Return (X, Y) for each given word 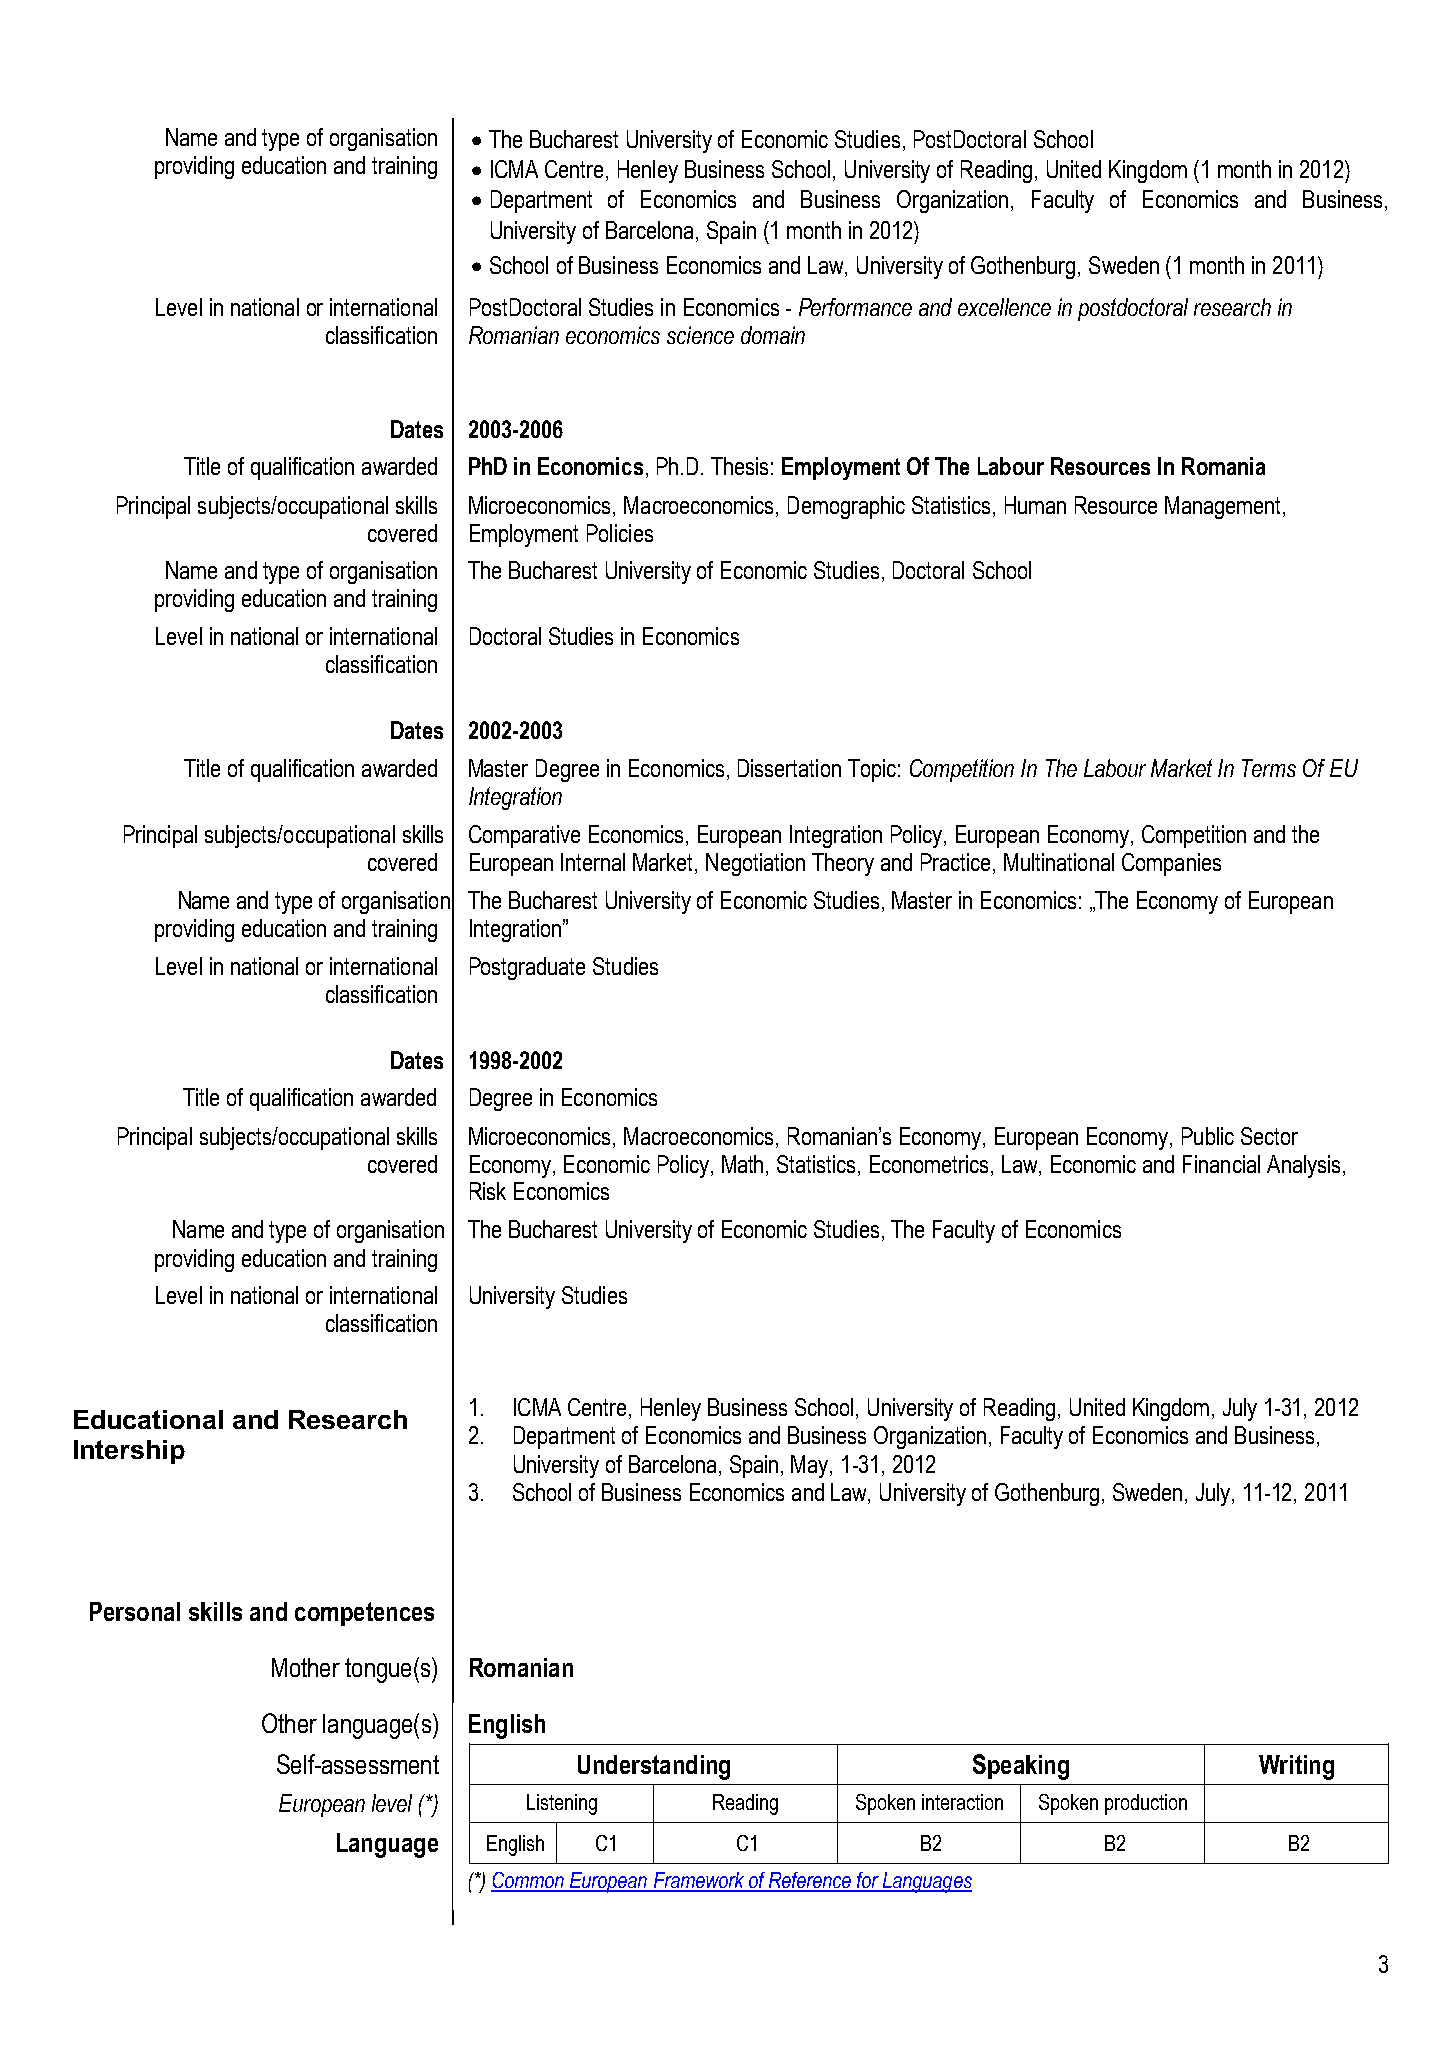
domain (773, 335)
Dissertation (789, 768)
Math (742, 1164)
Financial (1221, 1164)
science (700, 335)
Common (528, 1881)
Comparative (524, 836)
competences (364, 1614)
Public (1208, 1136)
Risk (488, 1191)
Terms (1269, 768)
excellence (1004, 307)
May (811, 1466)
